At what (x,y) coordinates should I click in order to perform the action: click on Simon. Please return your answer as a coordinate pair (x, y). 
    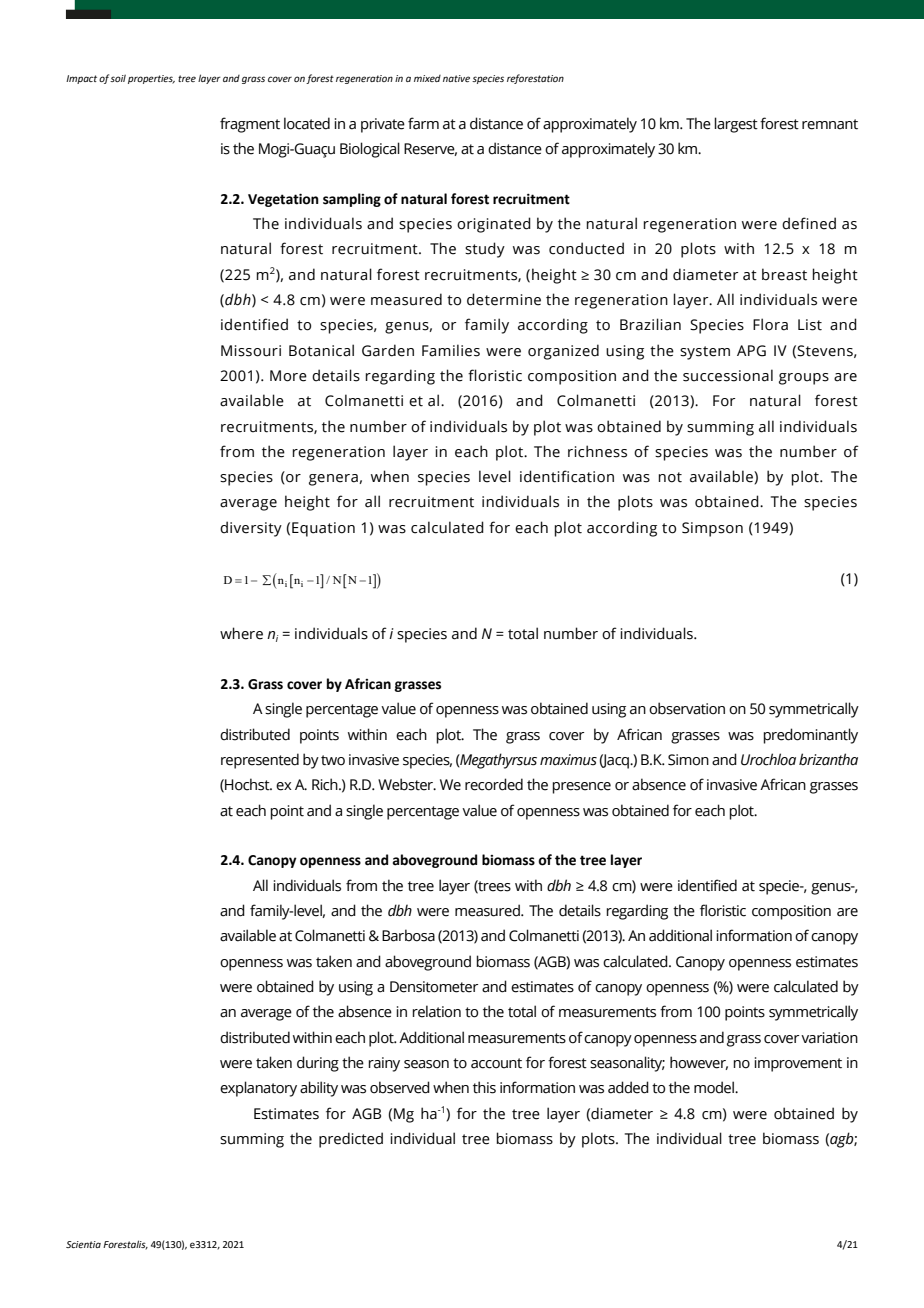
    Looking at the image, I should click on (688, 760).
